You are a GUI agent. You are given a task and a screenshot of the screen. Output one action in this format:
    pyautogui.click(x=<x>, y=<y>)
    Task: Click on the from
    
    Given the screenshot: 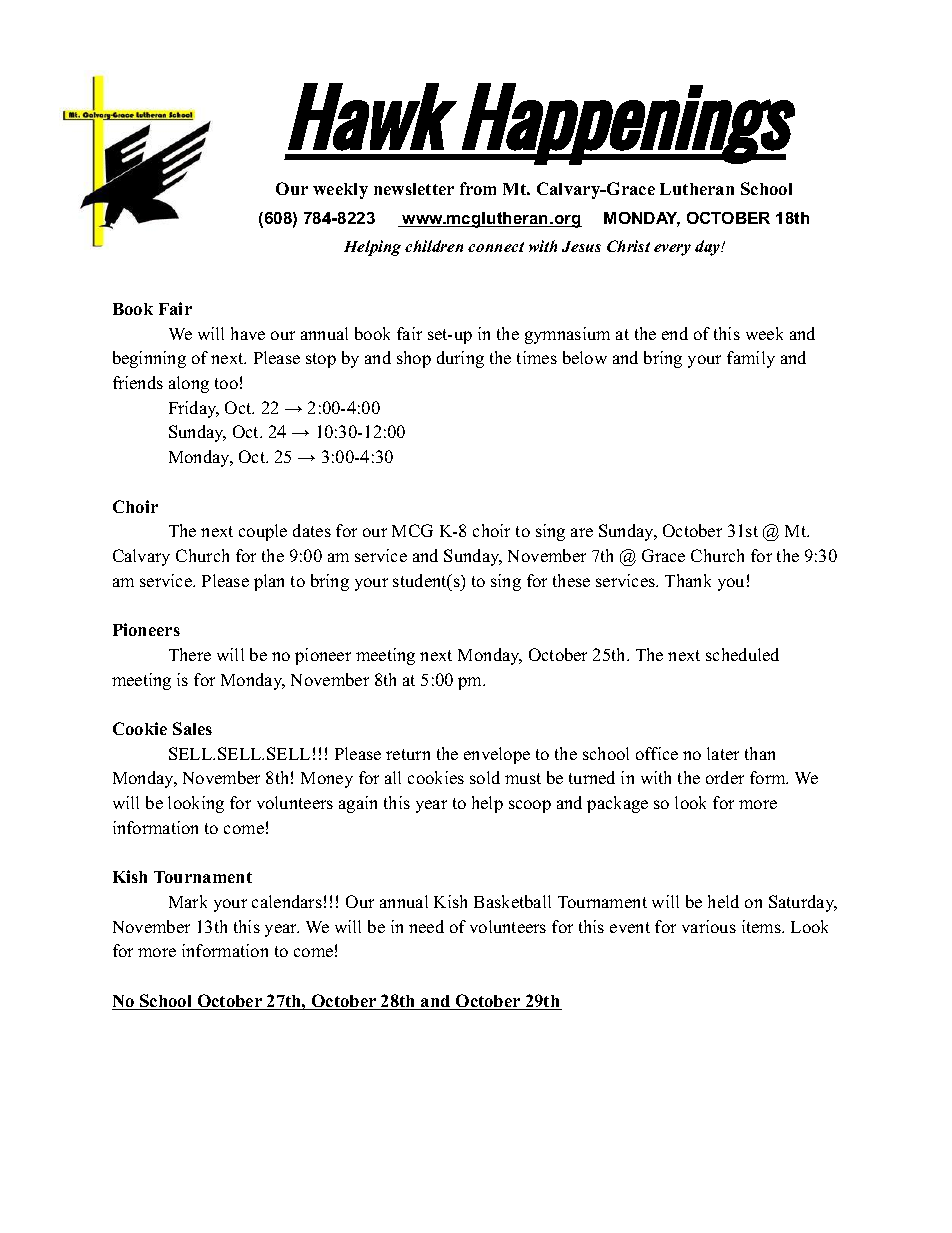 What is the action you would take?
    pyautogui.click(x=478, y=188)
